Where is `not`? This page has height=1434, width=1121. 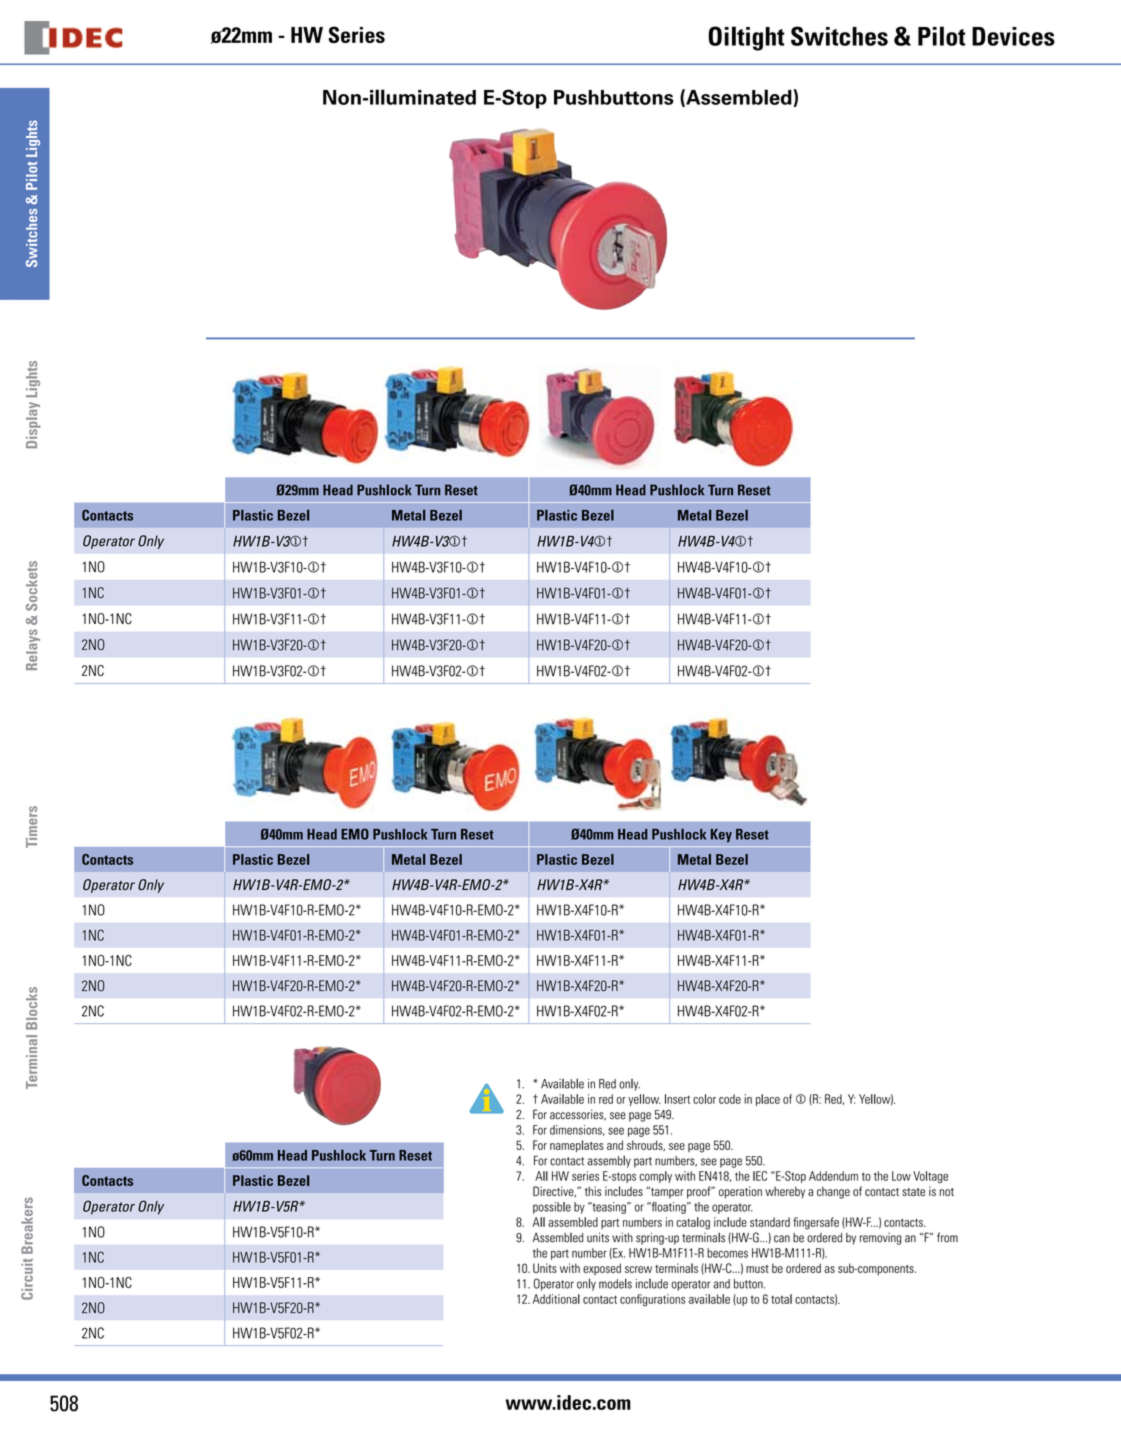
not is located at coordinates (947, 1192).
